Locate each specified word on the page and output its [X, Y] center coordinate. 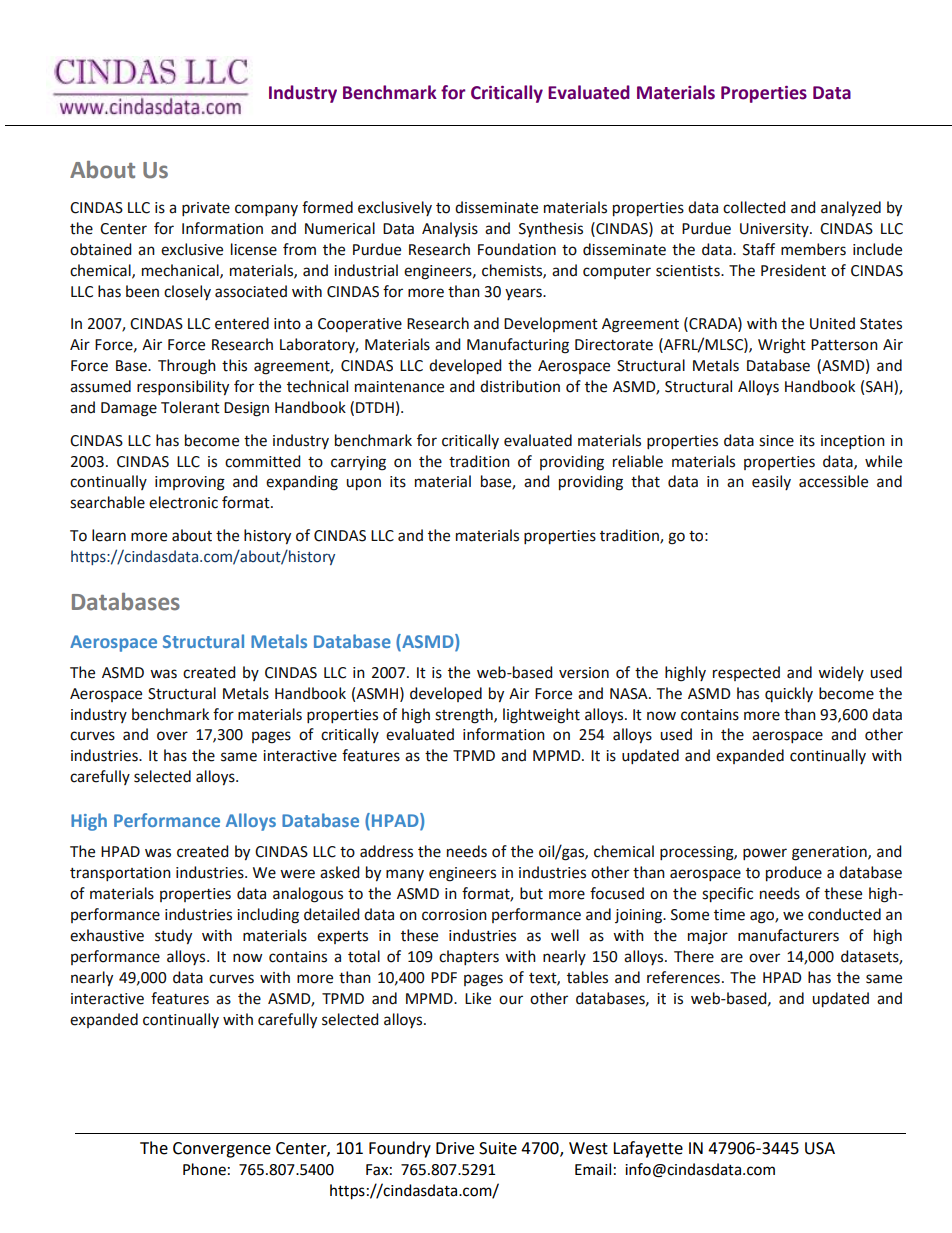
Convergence [222, 1150]
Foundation [517, 249]
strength [465, 716]
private [206, 209]
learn [109, 535]
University [775, 230]
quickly [789, 694]
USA [820, 1148]
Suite [498, 1148]
